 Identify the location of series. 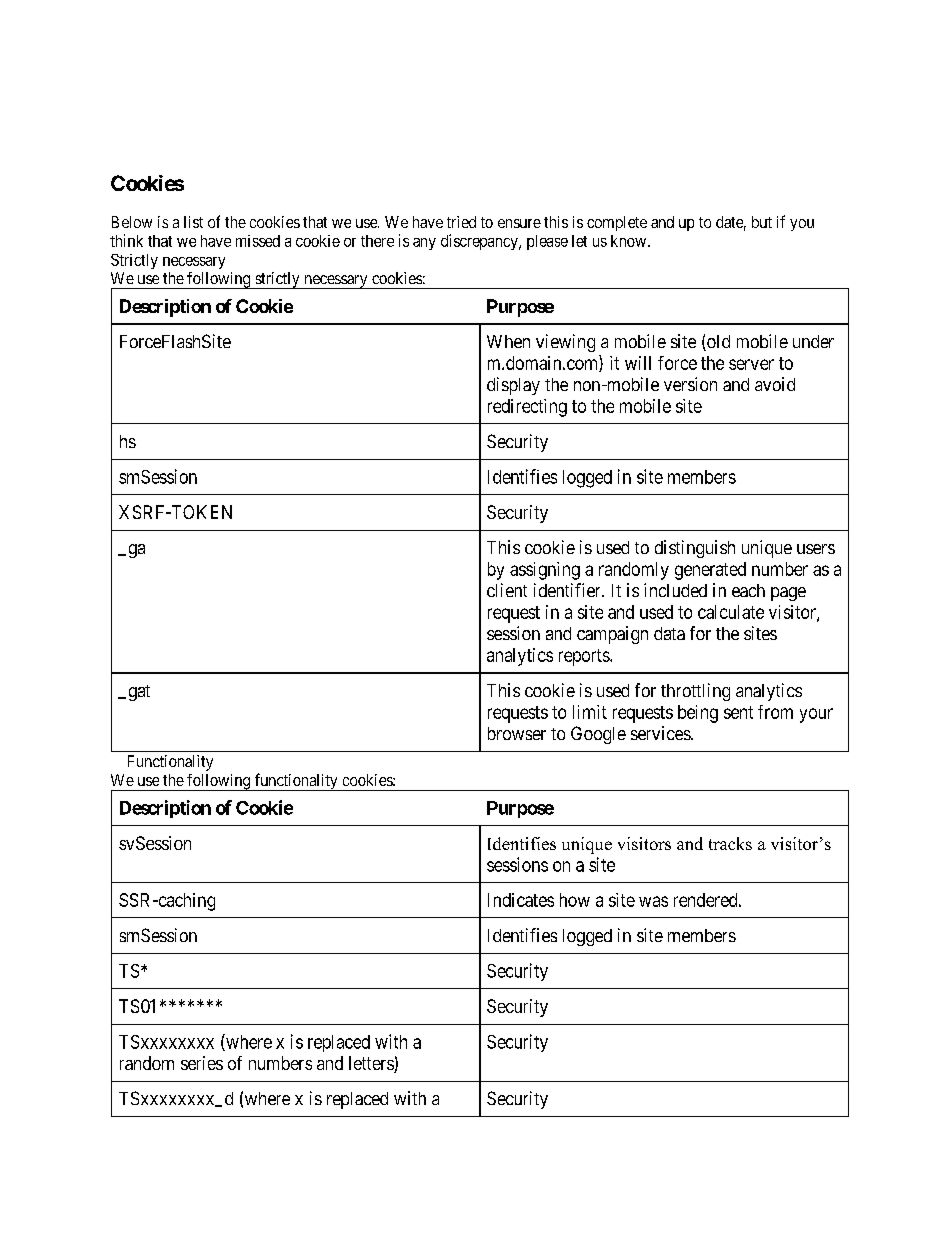
(202, 1063).
